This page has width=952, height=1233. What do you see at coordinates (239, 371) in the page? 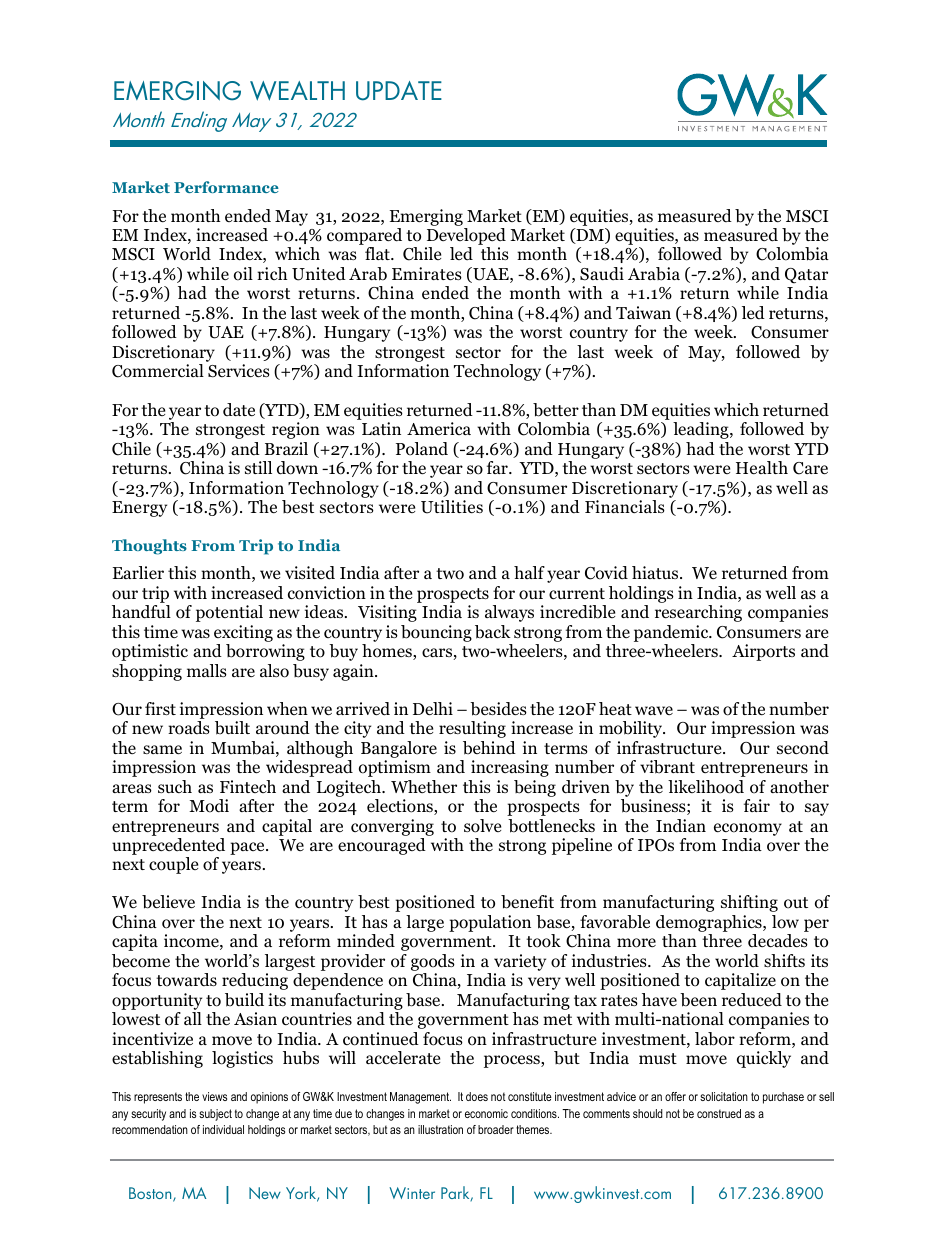
I see `Services` at bounding box center [239, 371].
